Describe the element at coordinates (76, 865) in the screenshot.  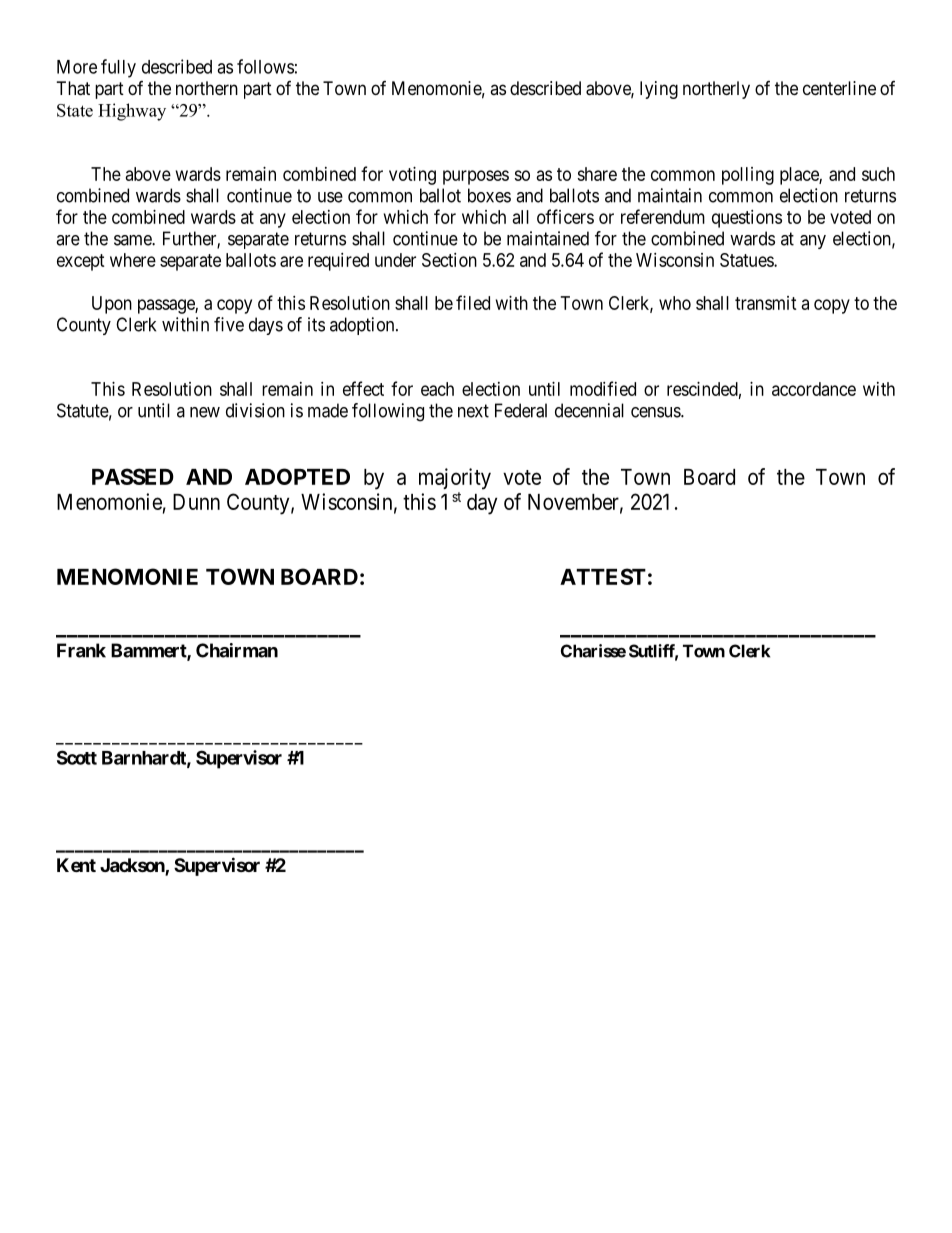
I see `Kent` at that location.
